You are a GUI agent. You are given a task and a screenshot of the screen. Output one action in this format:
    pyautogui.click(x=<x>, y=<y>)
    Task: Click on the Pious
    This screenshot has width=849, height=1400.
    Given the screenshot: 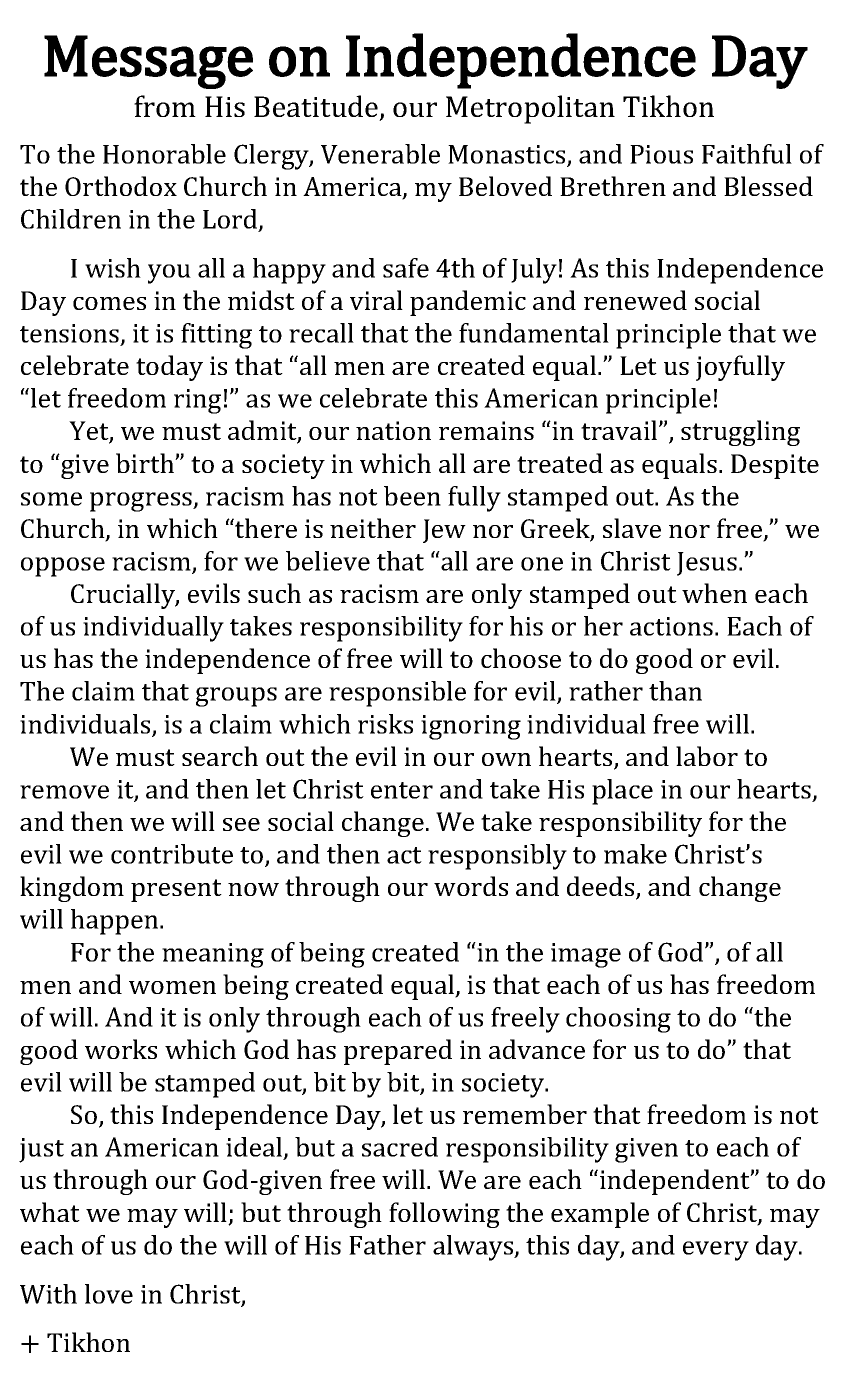 What is the action you would take?
    pyautogui.click(x=661, y=154)
